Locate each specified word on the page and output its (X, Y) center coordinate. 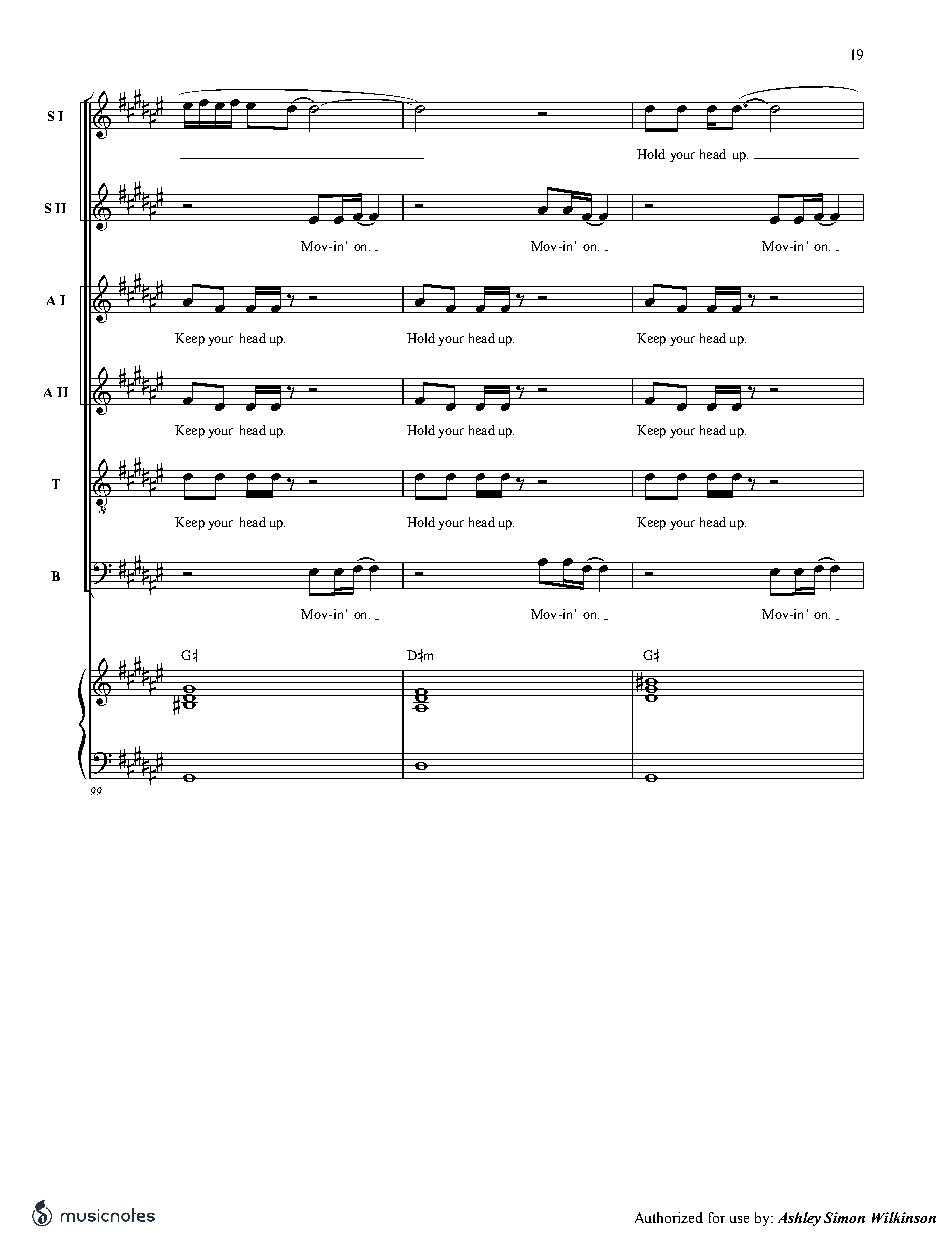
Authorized (669, 1217)
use (739, 1219)
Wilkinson (904, 1217)
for (717, 1217)
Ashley (799, 1219)
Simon (844, 1217)
